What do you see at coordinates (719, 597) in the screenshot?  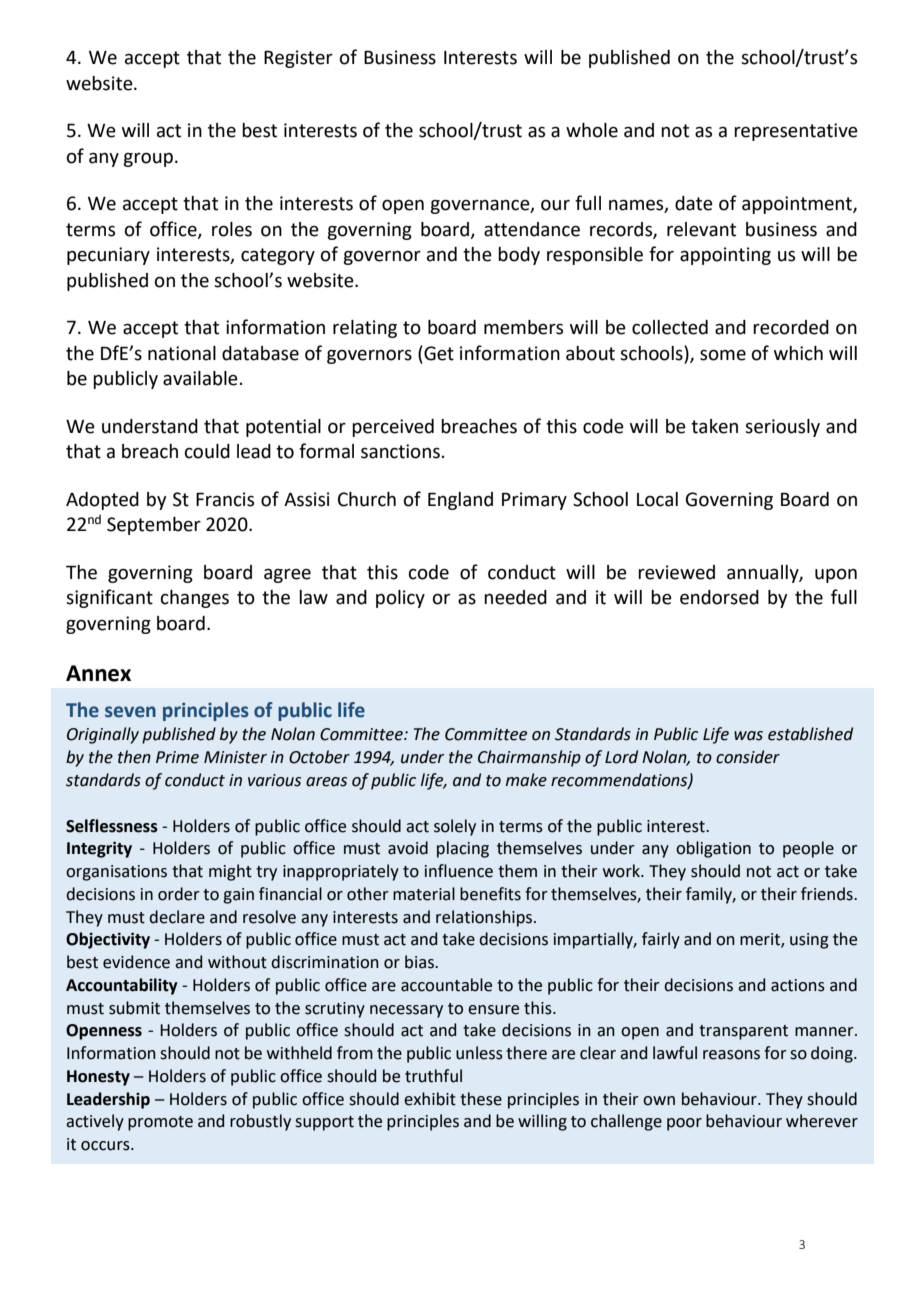 I see `endorsed` at bounding box center [719, 597].
